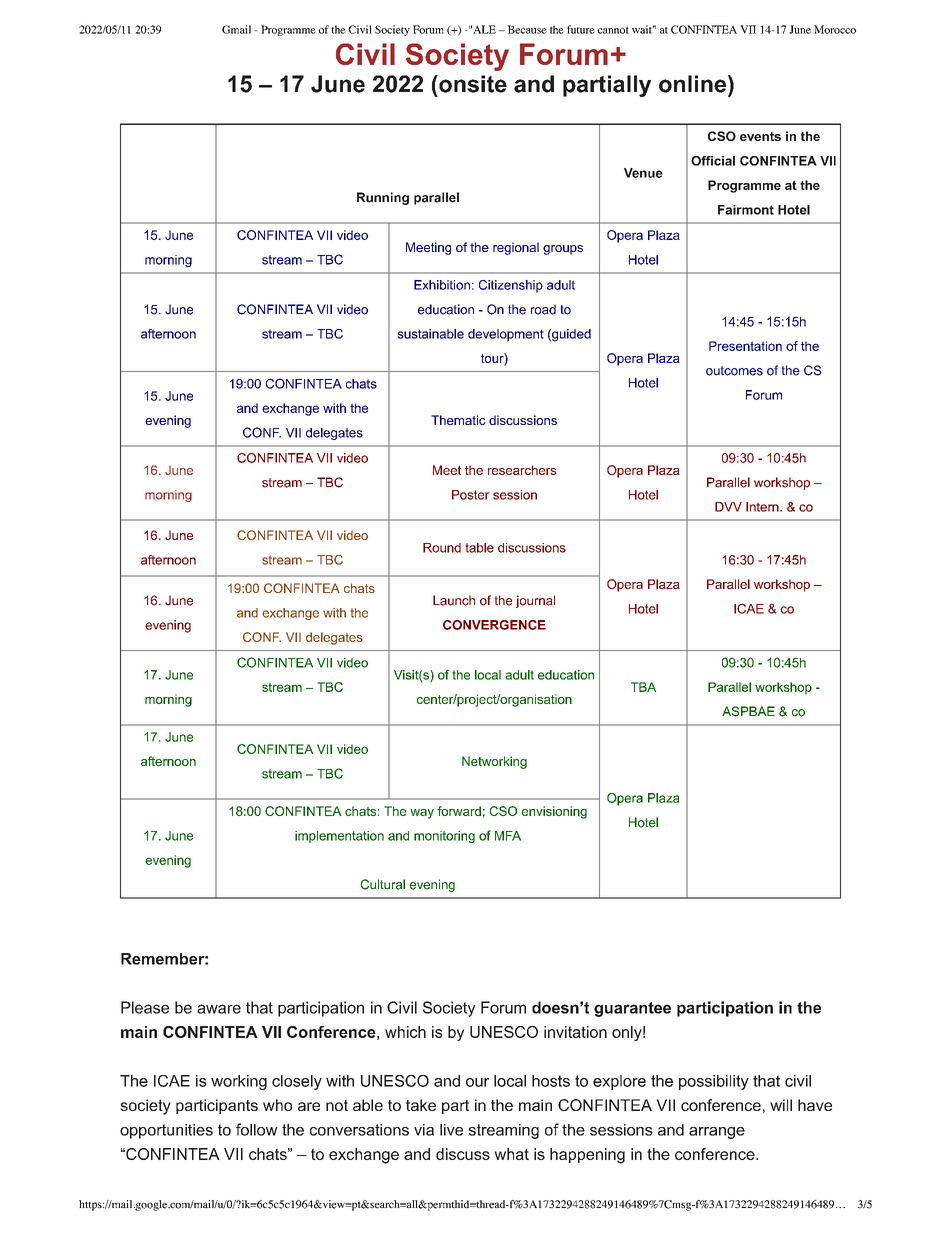 This screenshot has width=952, height=1233. Describe the element at coordinates (472, 84) in the screenshot. I see `onsite` at that location.
